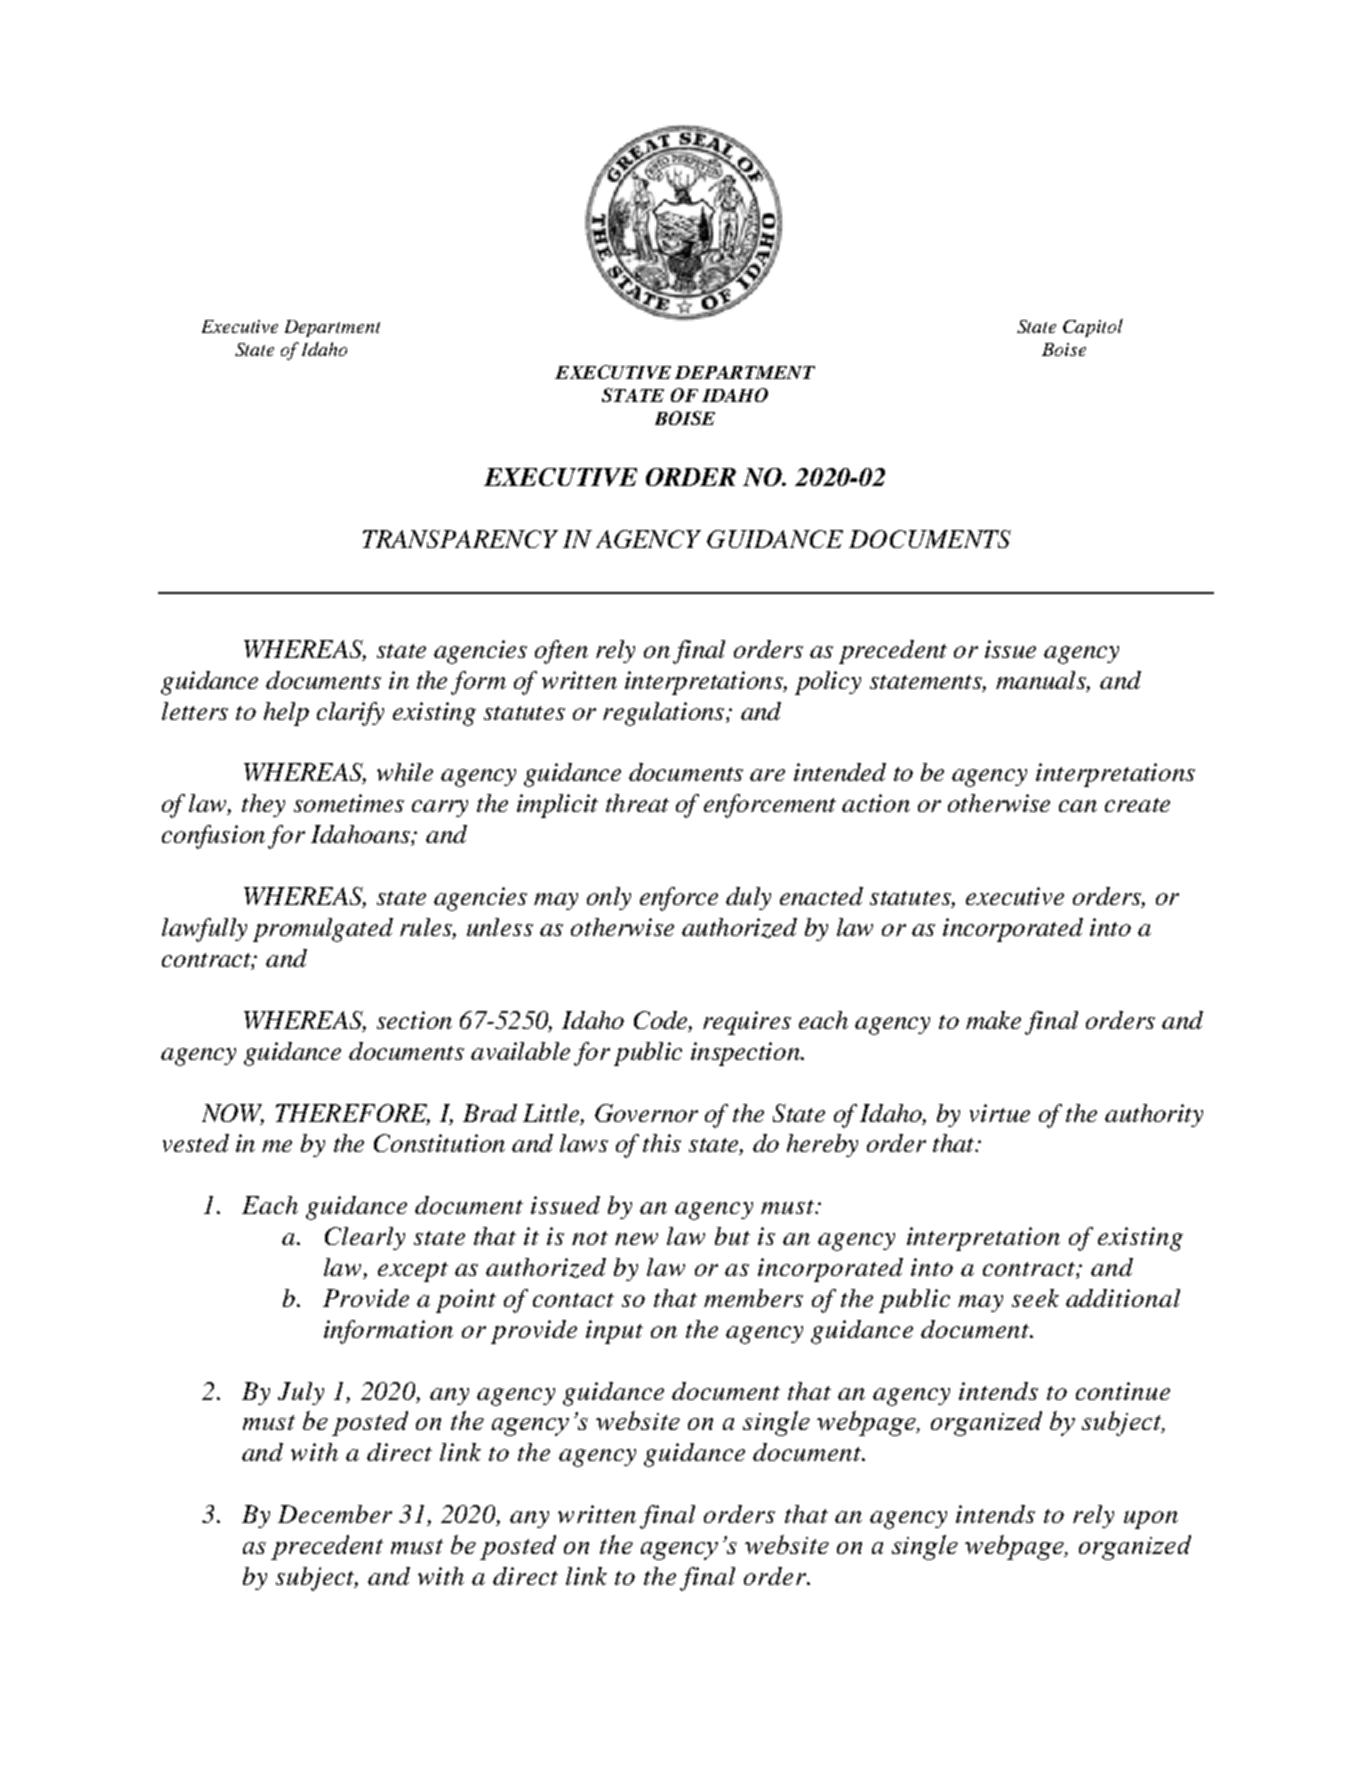  I want to click on policy, so click(828, 683).
